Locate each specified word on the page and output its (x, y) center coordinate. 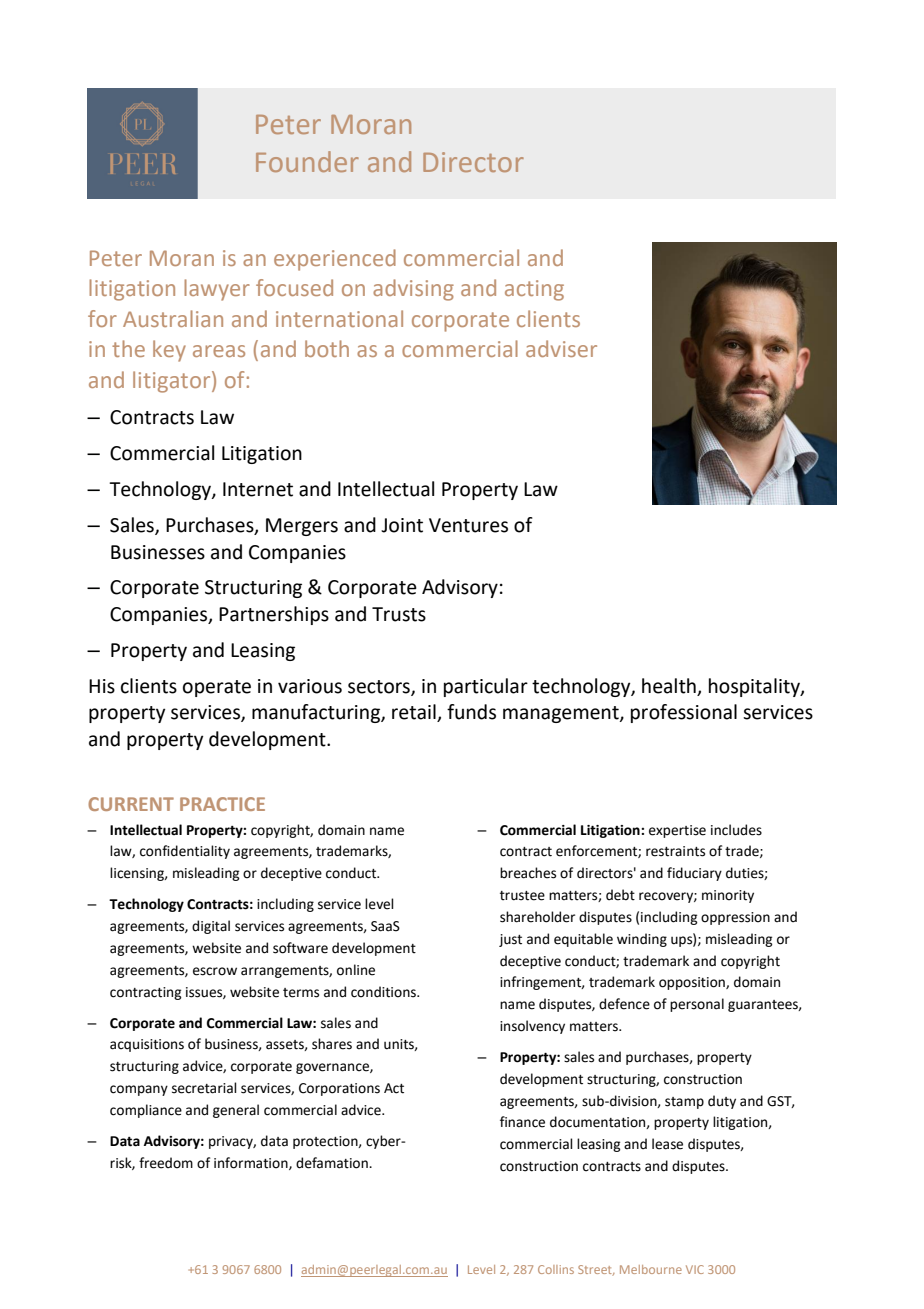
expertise (677, 831)
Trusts (399, 614)
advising (413, 290)
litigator (173, 382)
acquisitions (147, 1045)
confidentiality (185, 852)
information (252, 1163)
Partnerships (274, 615)
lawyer (217, 290)
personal (697, 1005)
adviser (561, 348)
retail (415, 713)
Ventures (468, 525)
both (327, 348)
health (670, 687)
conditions (384, 992)
